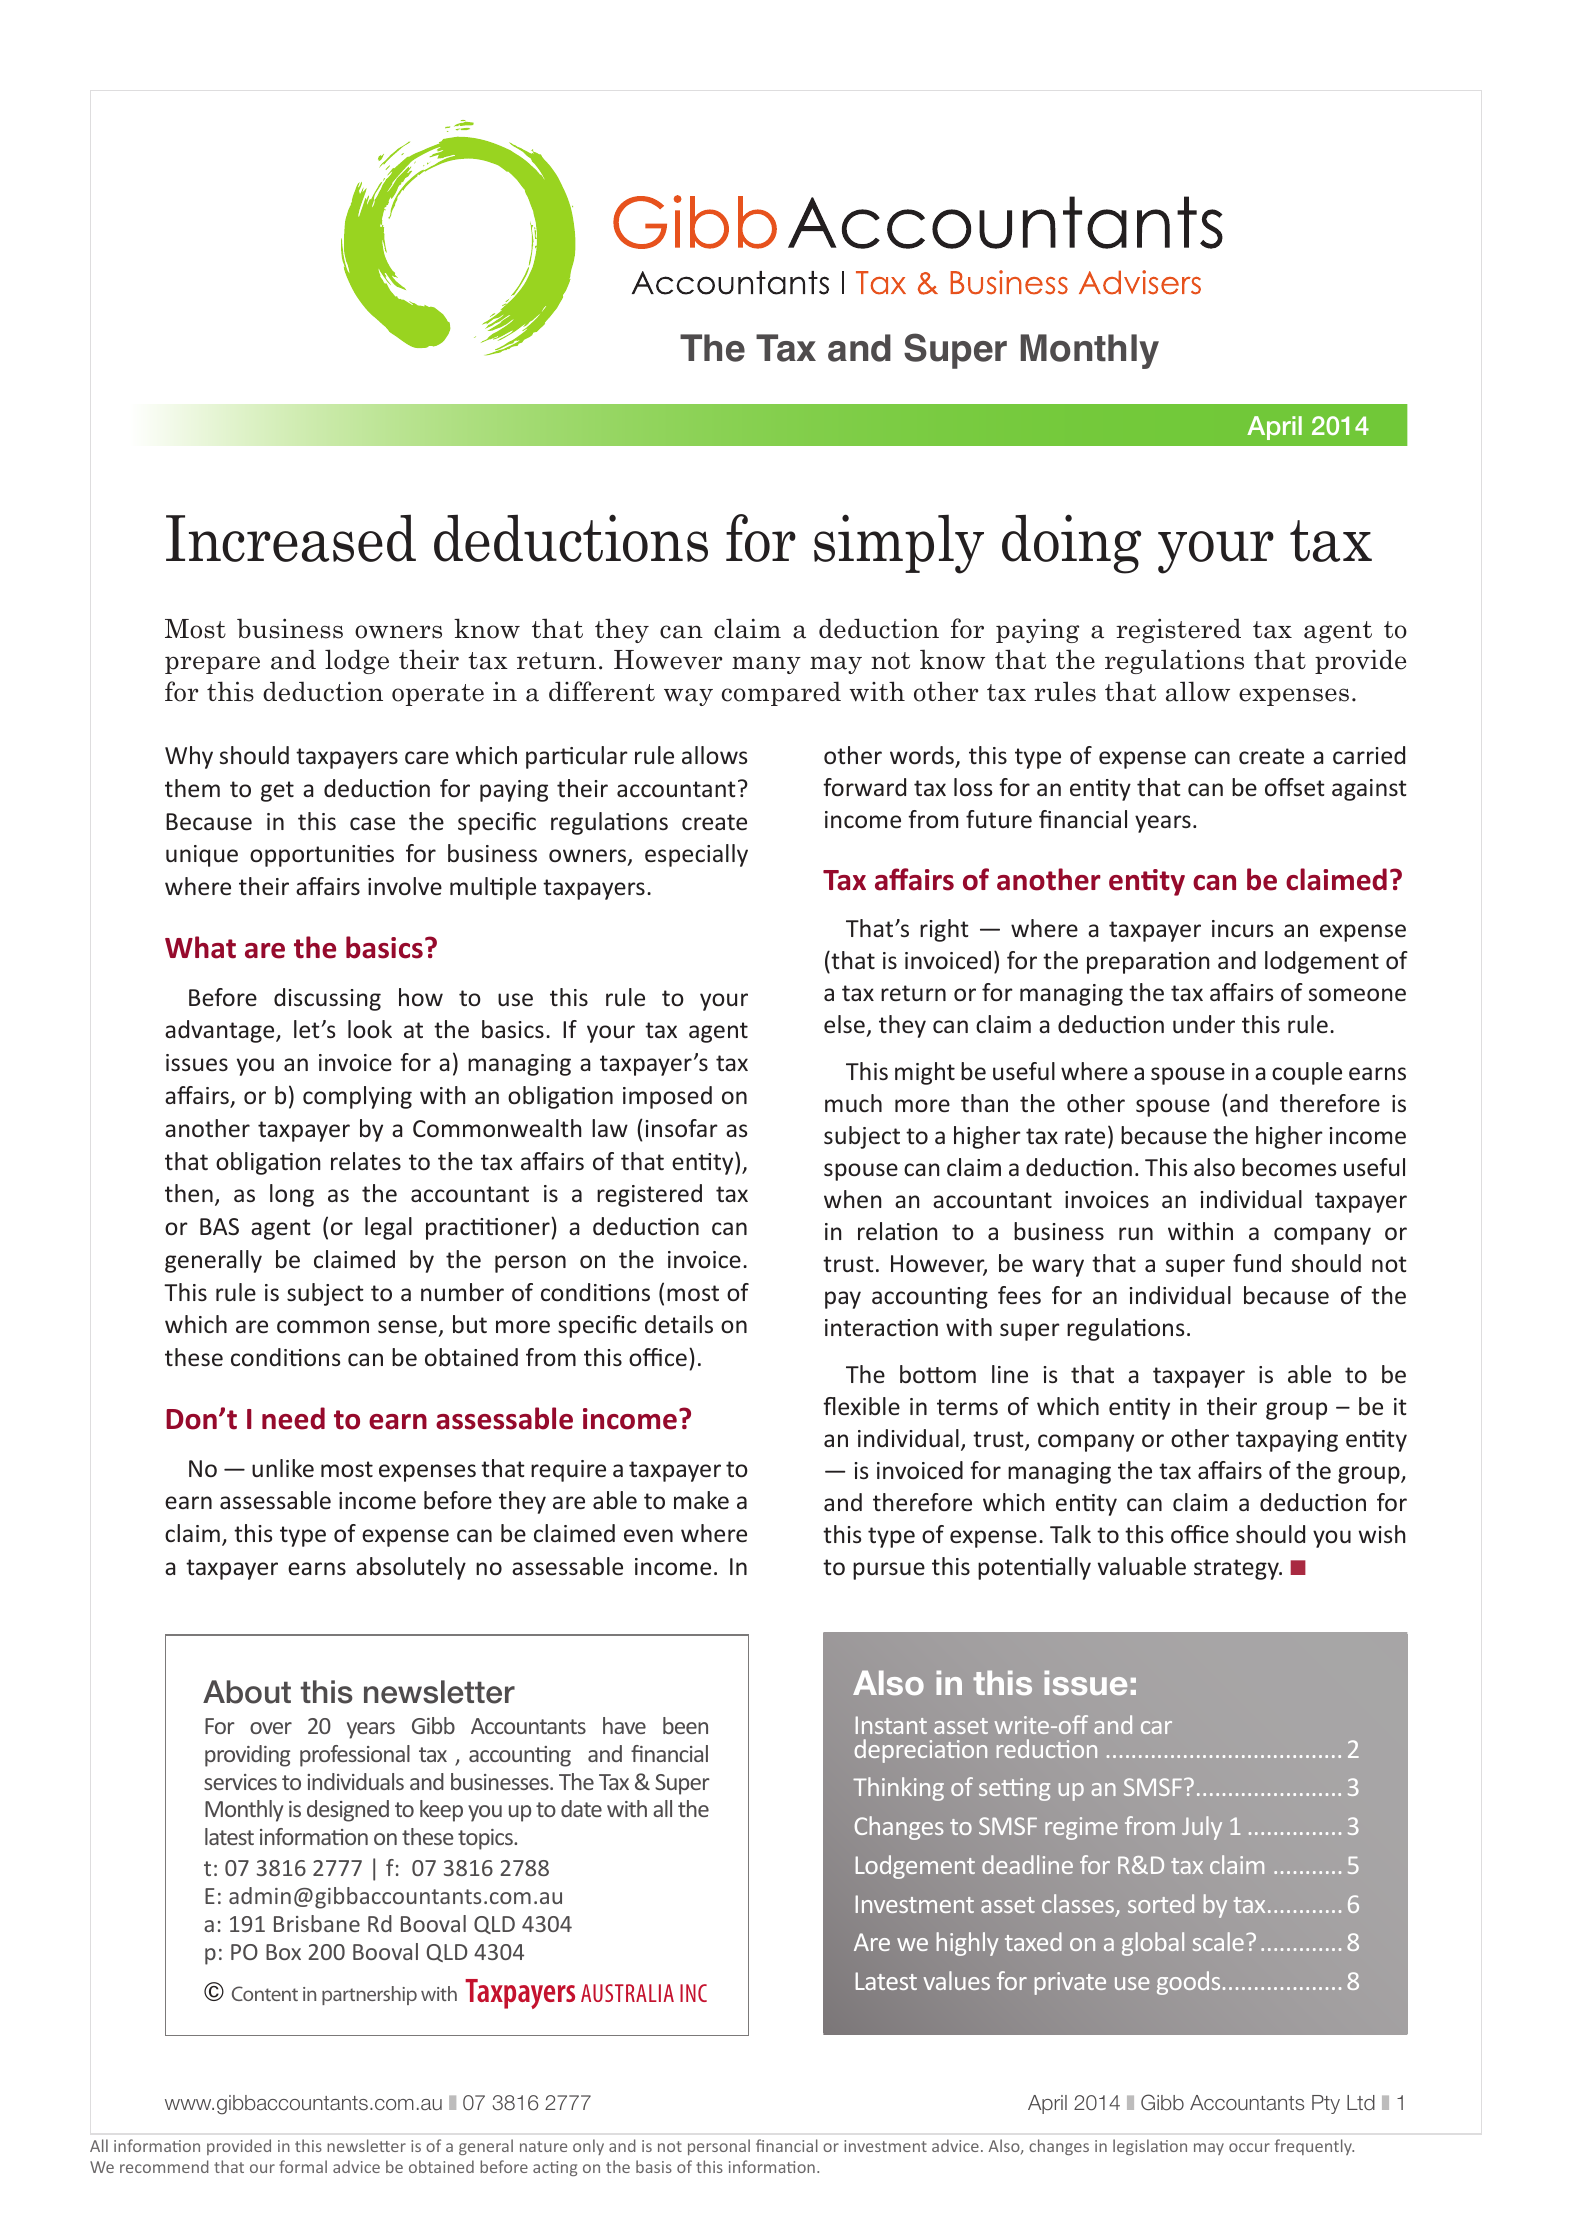 The image size is (1572, 2223). Describe the element at coordinates (654, 2166) in the image. I see `basis` at that location.
